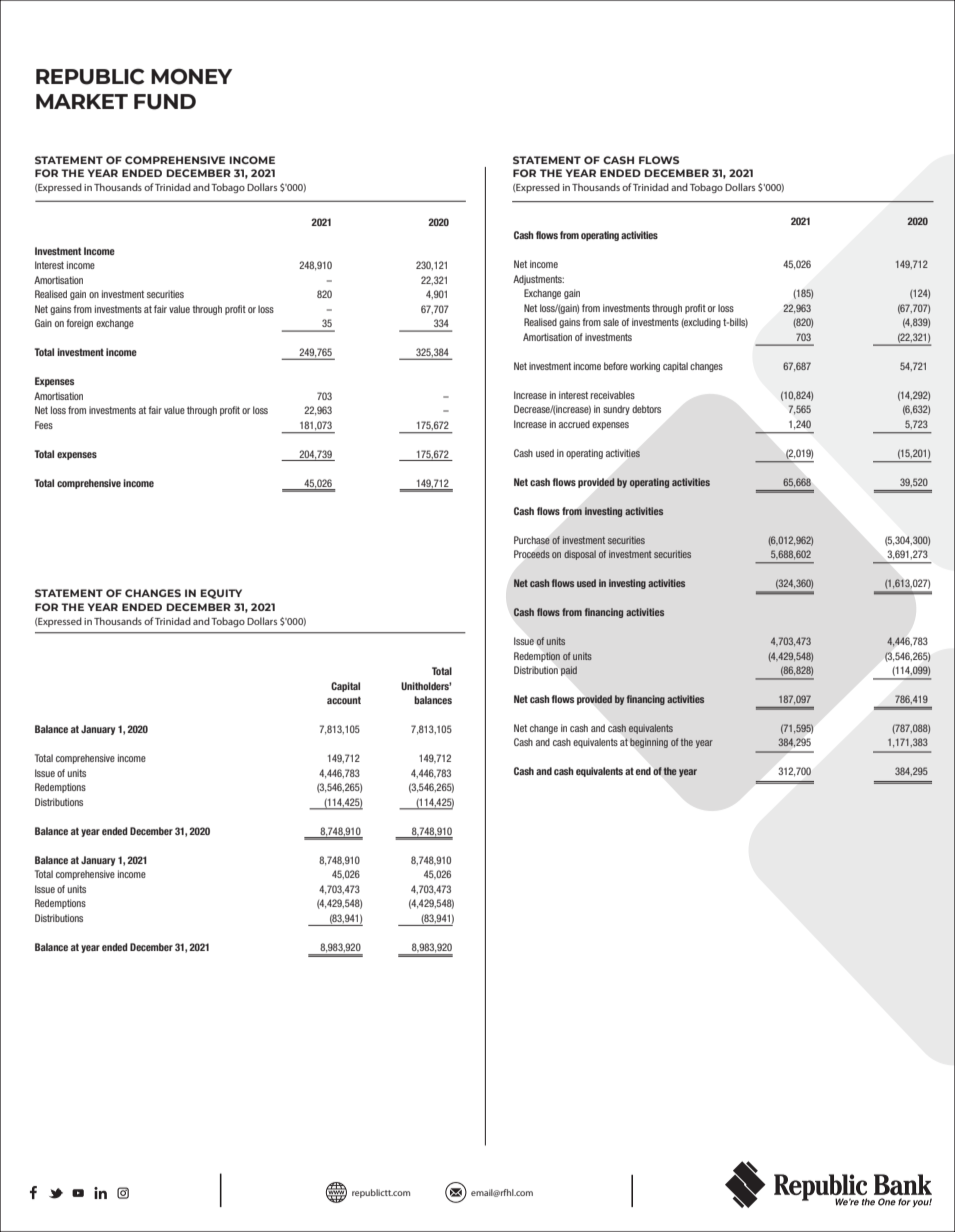 This document has width=955, height=1232. What do you see at coordinates (649, 743) in the document?
I see `beginning` at bounding box center [649, 743].
